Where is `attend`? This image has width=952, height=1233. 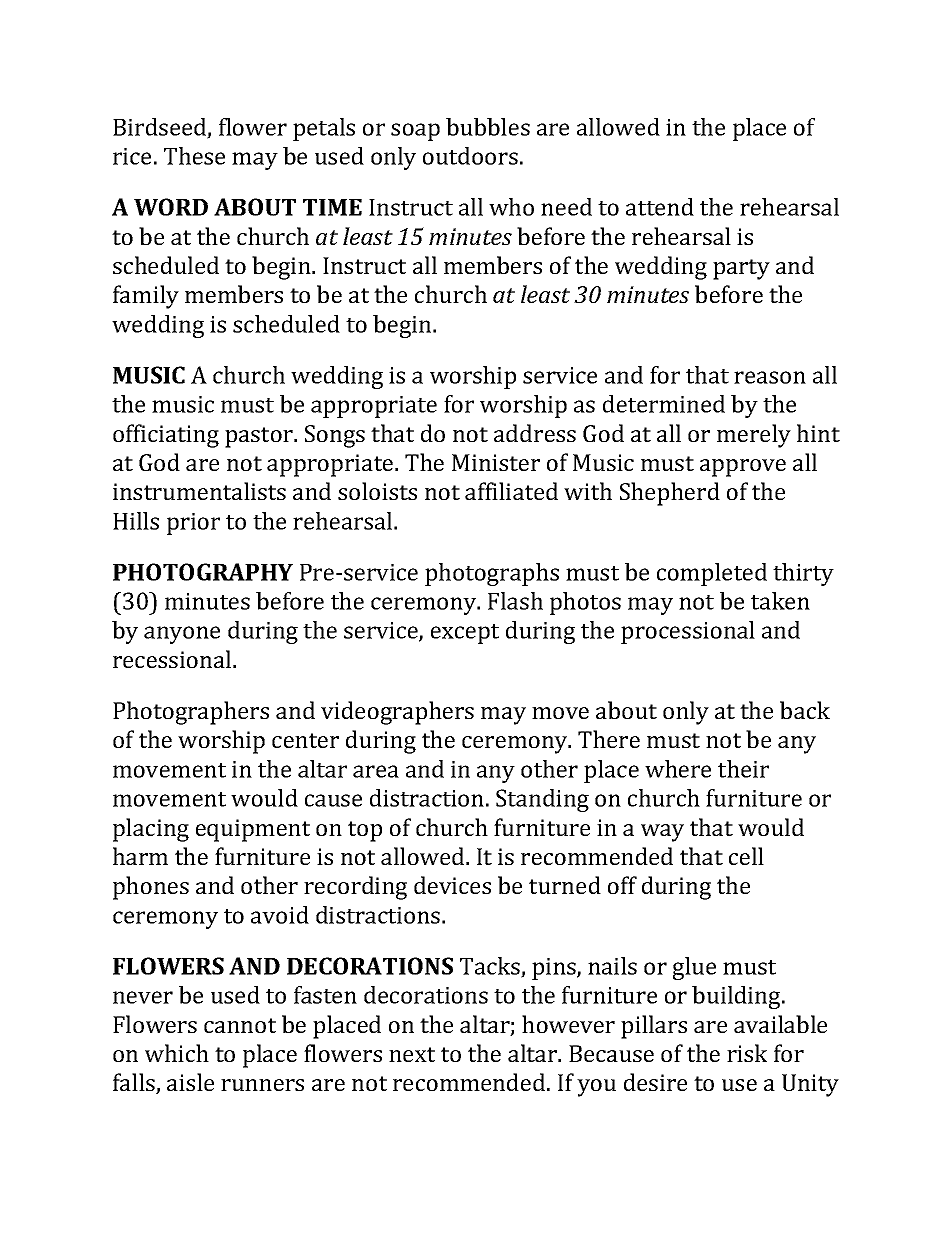 attend is located at coordinates (660, 207).
